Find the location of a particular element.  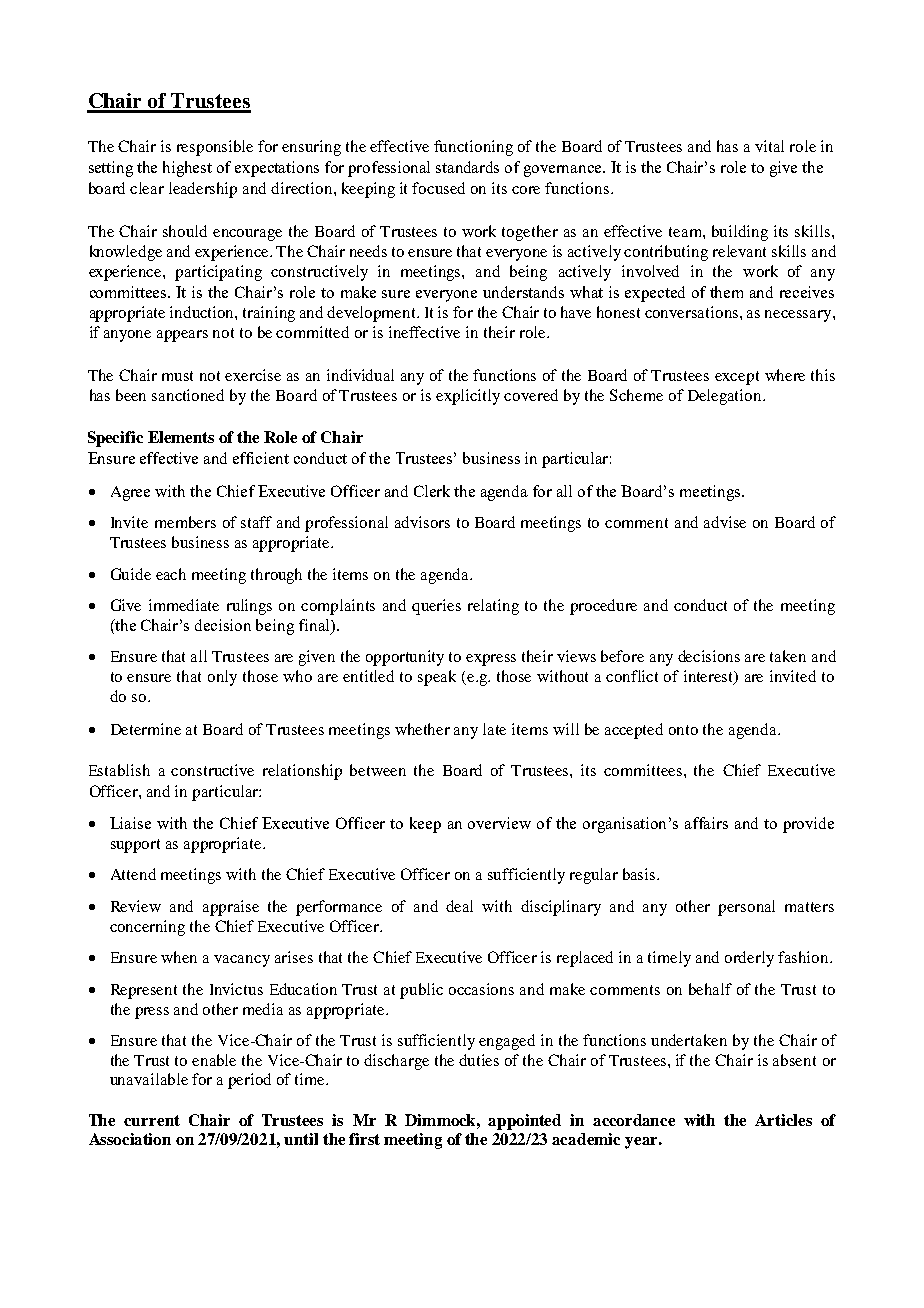

Delegation is located at coordinates (726, 397).
